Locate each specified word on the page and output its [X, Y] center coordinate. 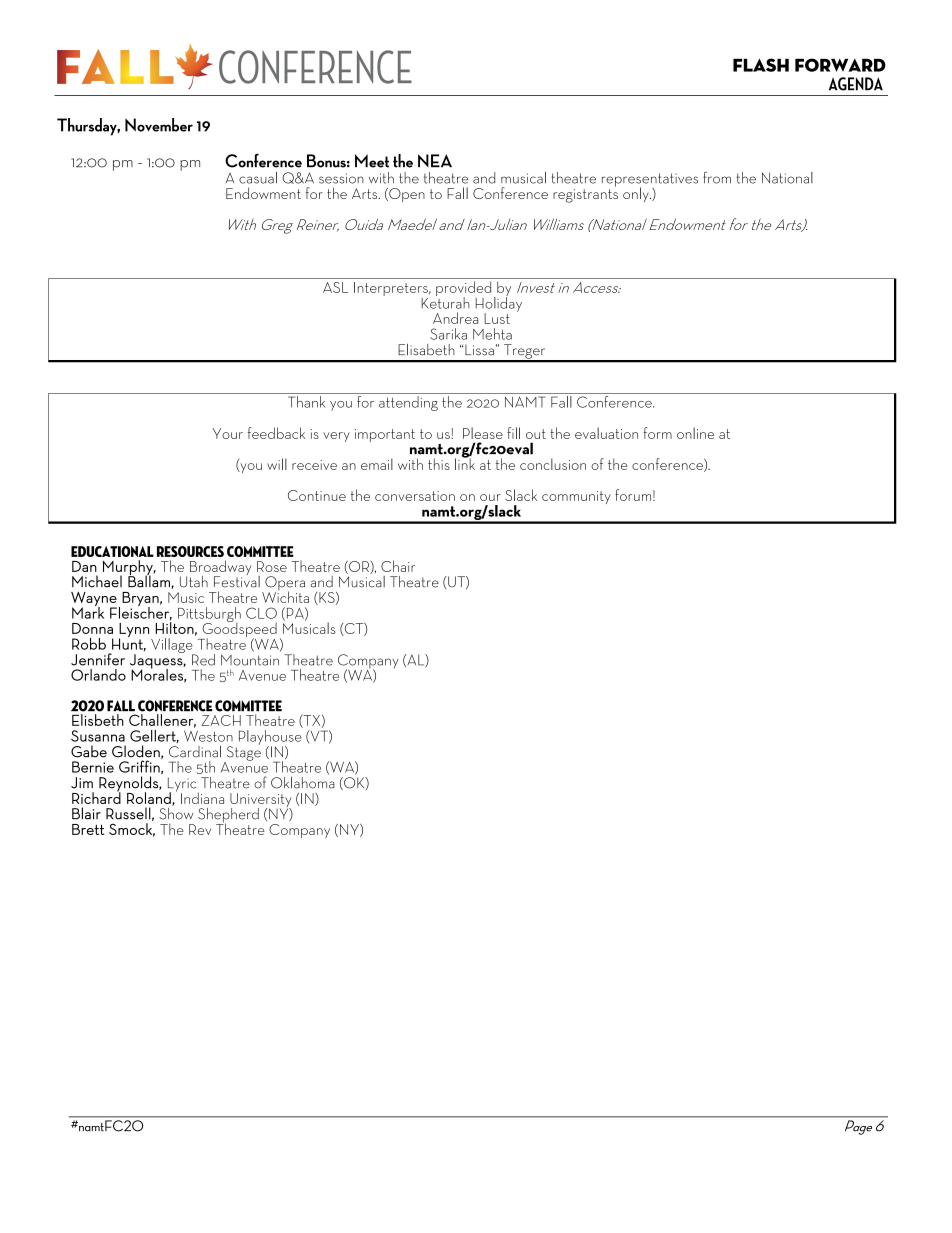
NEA [435, 160]
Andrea [455, 318]
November [159, 125]
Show [176, 812]
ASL [335, 287]
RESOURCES [190, 551]
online [695, 433]
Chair [398, 566]
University [260, 801]
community [576, 497]
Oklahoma [303, 781]
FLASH [761, 65]
